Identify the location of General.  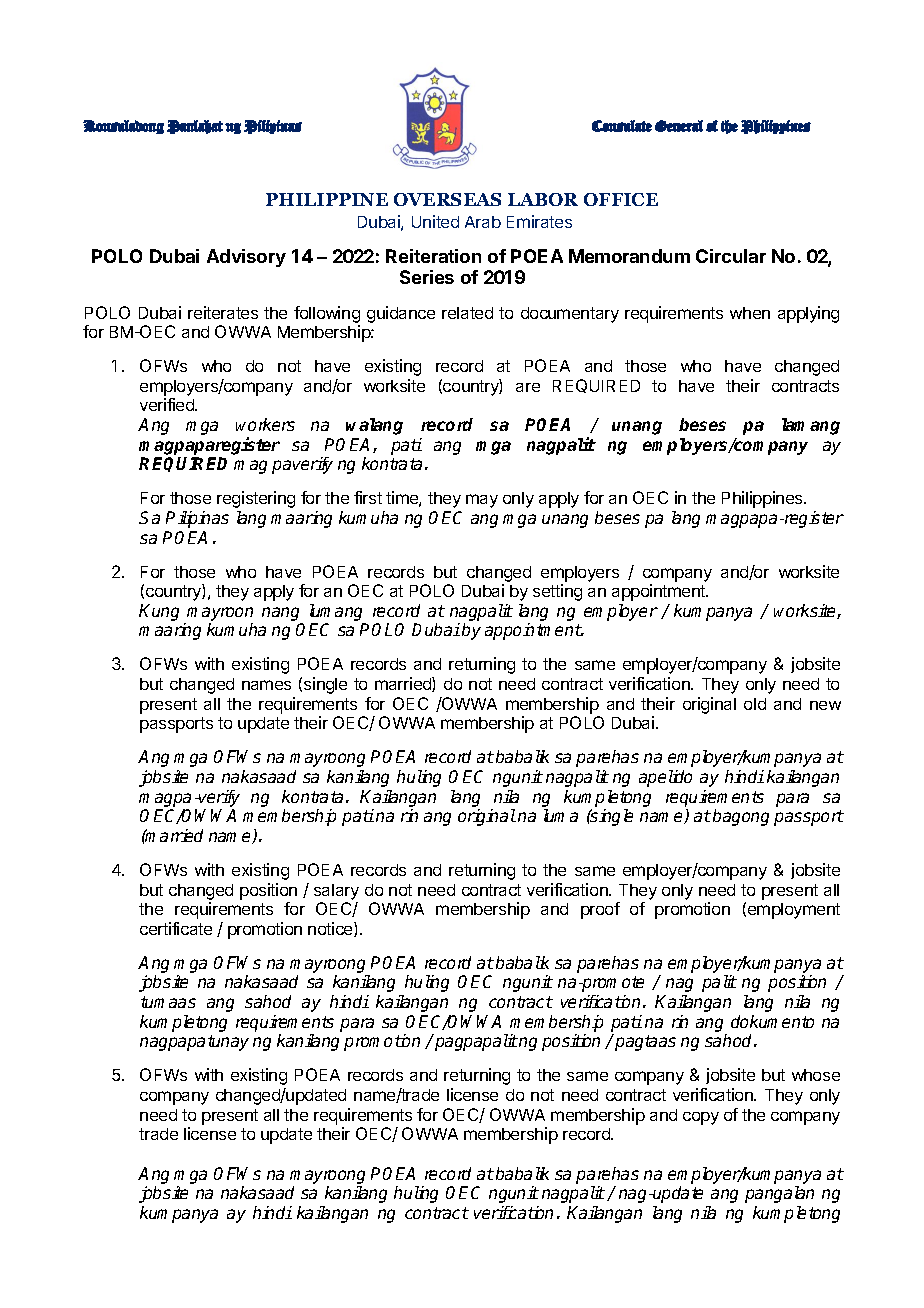
(679, 126).
